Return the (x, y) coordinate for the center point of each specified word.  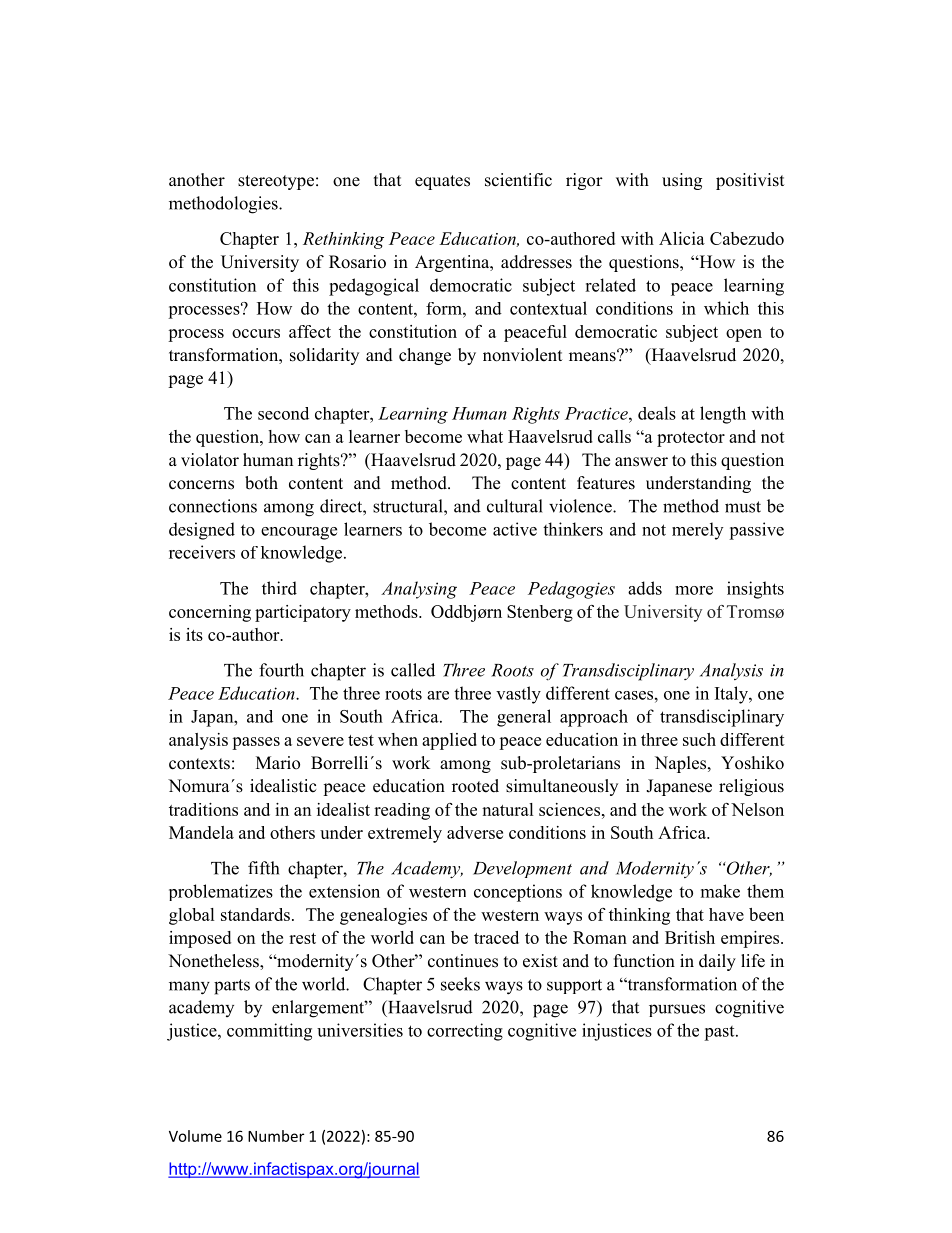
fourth (281, 670)
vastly (518, 695)
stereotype (276, 182)
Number (276, 1136)
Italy (732, 695)
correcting (465, 1032)
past (720, 1033)
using (682, 181)
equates (442, 182)
